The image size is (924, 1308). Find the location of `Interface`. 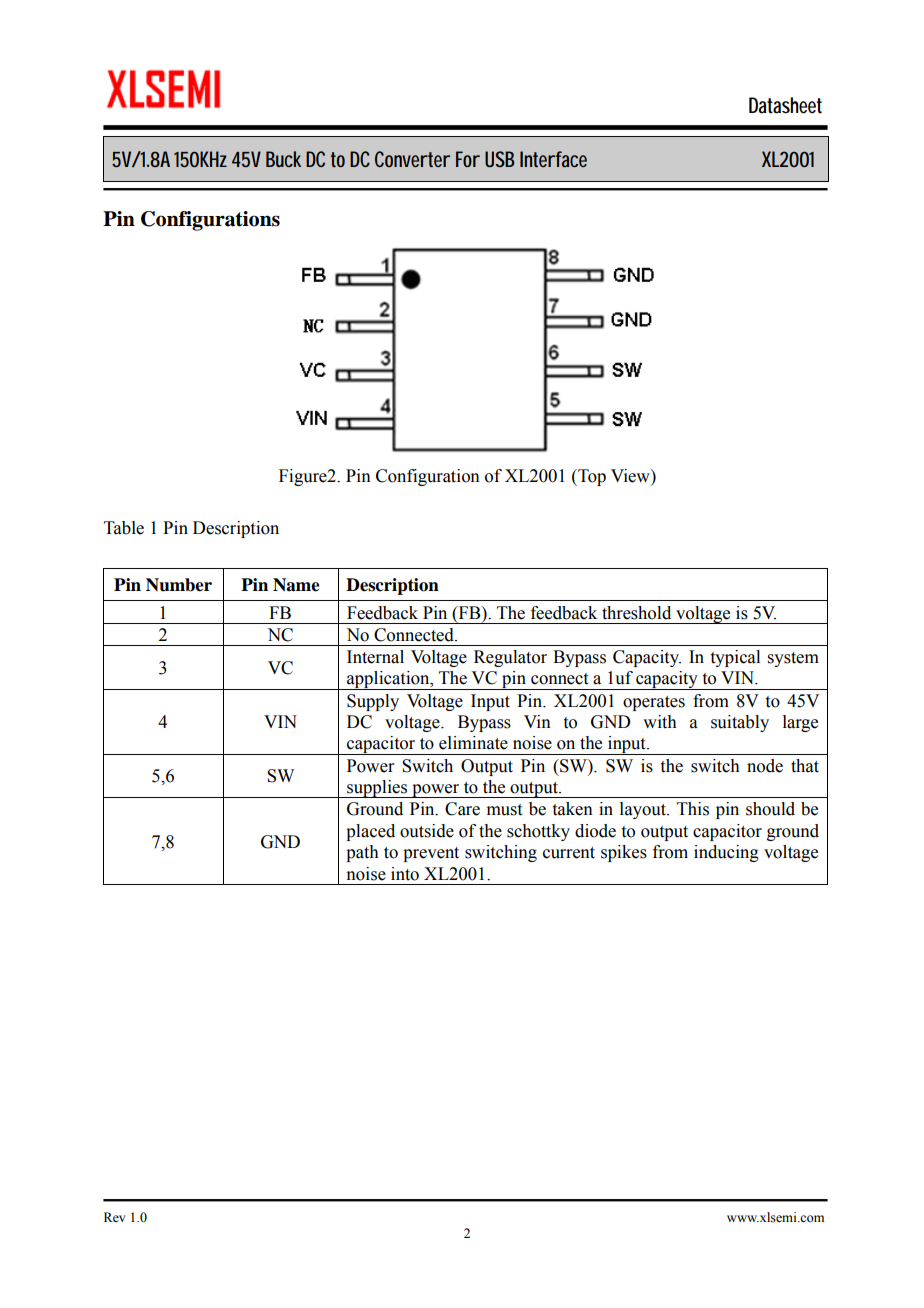

Interface is located at coordinates (553, 159).
